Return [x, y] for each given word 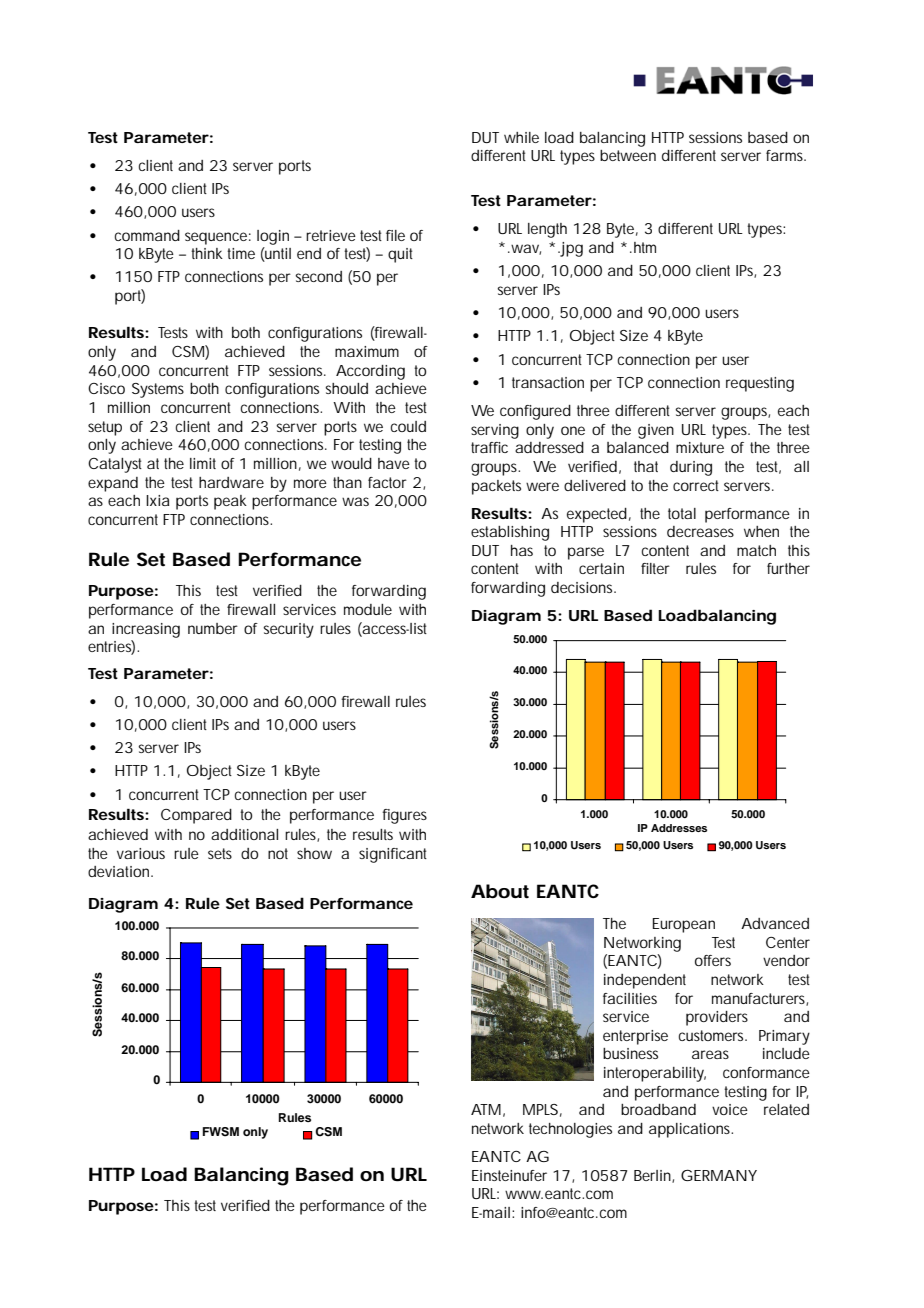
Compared [196, 816]
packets [496, 487]
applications [691, 1130]
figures [404, 816]
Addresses [679, 828]
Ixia [158, 500]
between [628, 155]
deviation [120, 871]
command [147, 235]
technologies [570, 1130]
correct [696, 485]
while [521, 137]
